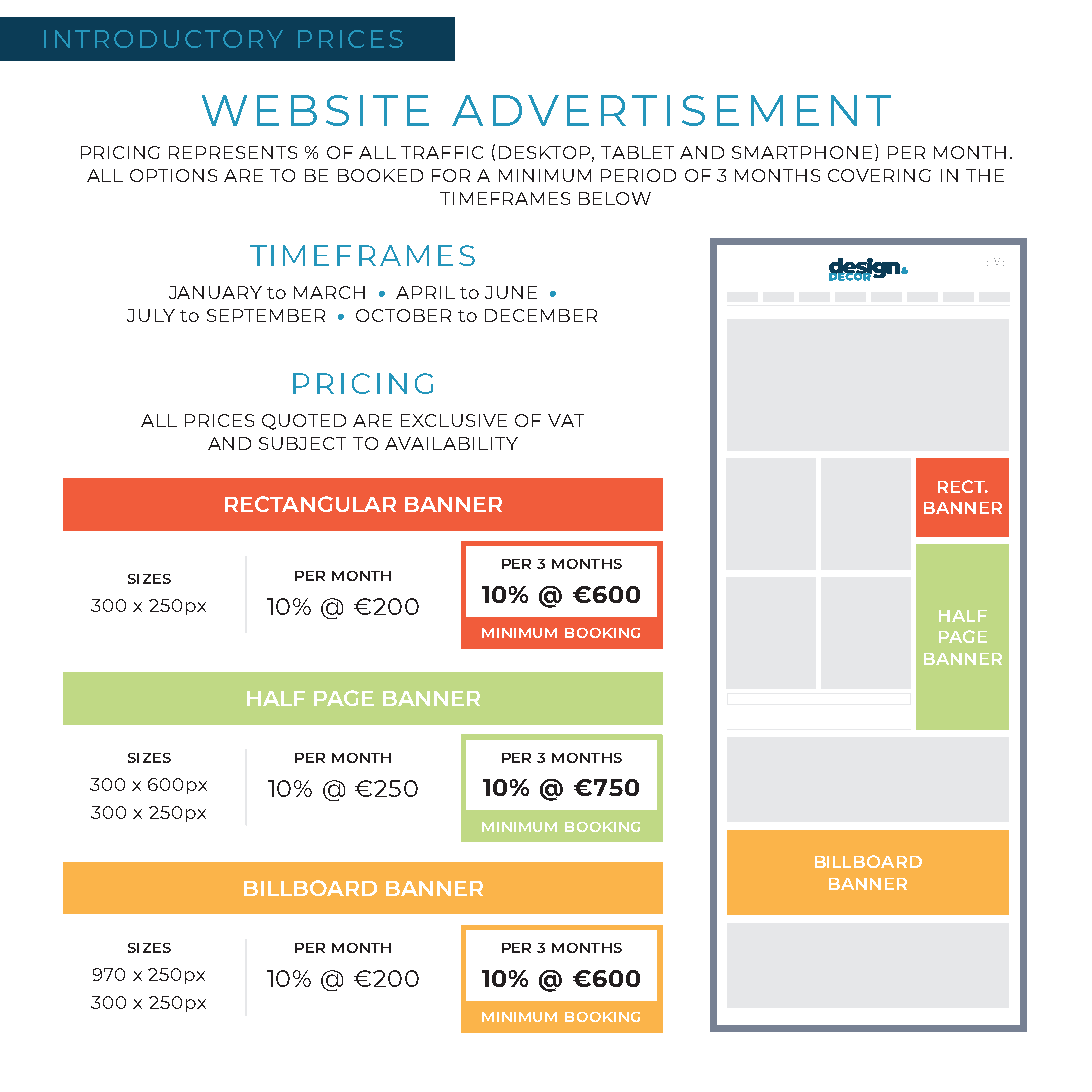 Image resolution: width=1092 pixels, height=1092 pixels. What do you see at coordinates (879, 175) in the image?
I see `COVERING` at bounding box center [879, 175].
